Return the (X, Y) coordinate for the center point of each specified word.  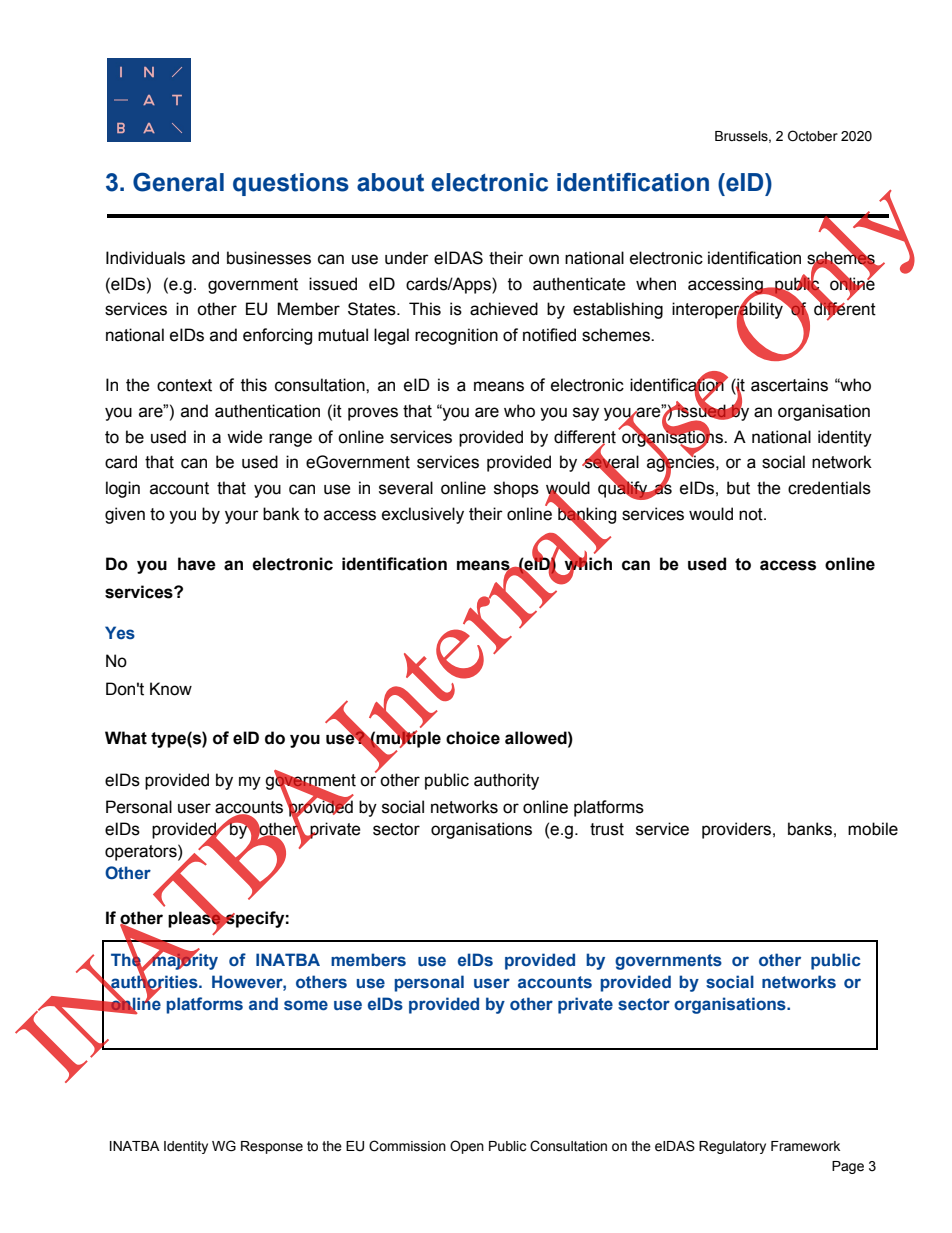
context (184, 385)
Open (467, 1147)
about (390, 182)
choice (473, 738)
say (586, 414)
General (178, 182)
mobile (873, 829)
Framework (805, 1146)
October (813, 136)
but (738, 488)
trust (607, 829)
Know (171, 689)
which (588, 563)
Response (272, 1147)
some (306, 1005)
